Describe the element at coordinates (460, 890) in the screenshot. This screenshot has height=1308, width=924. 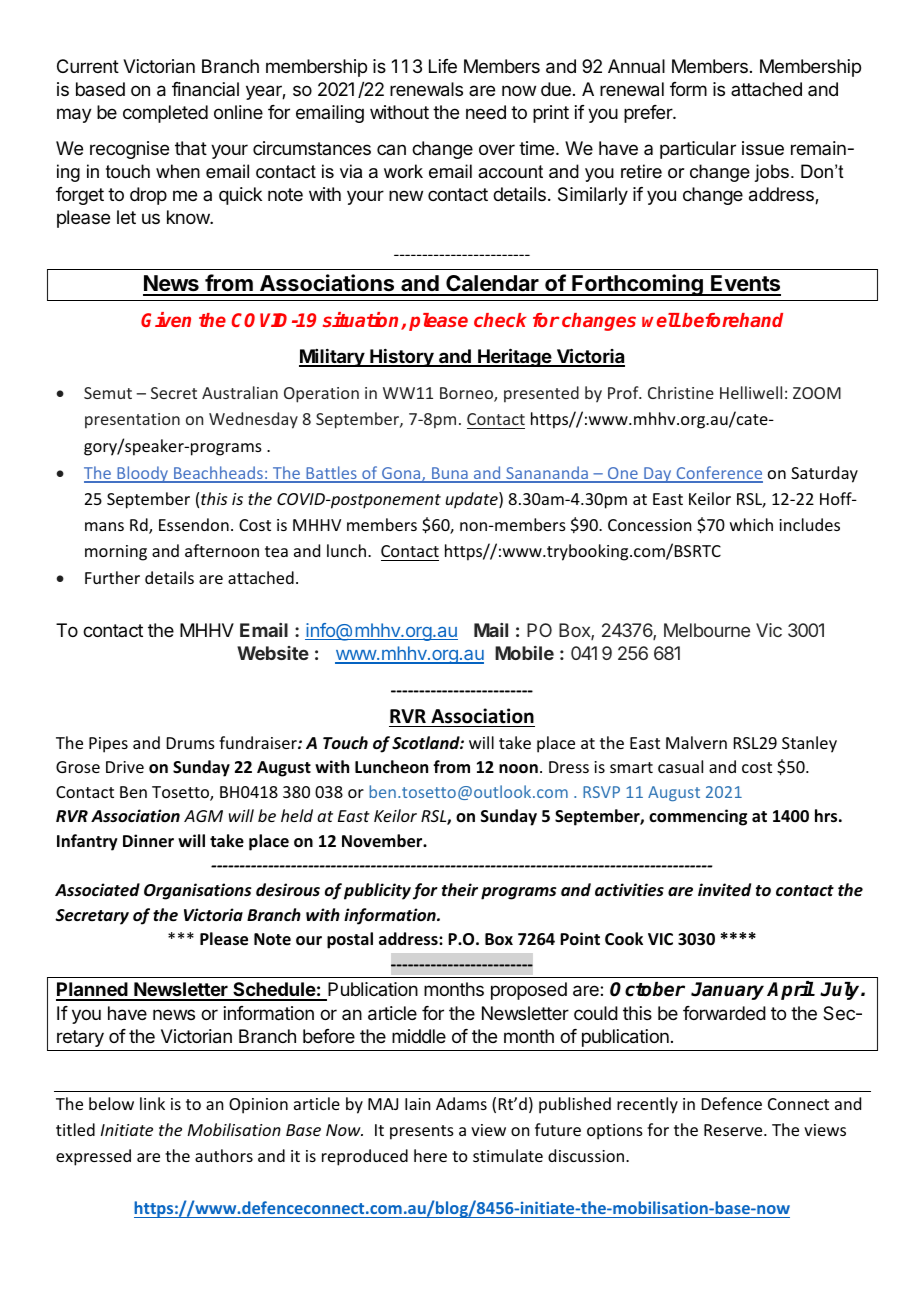
I see `their` at that location.
